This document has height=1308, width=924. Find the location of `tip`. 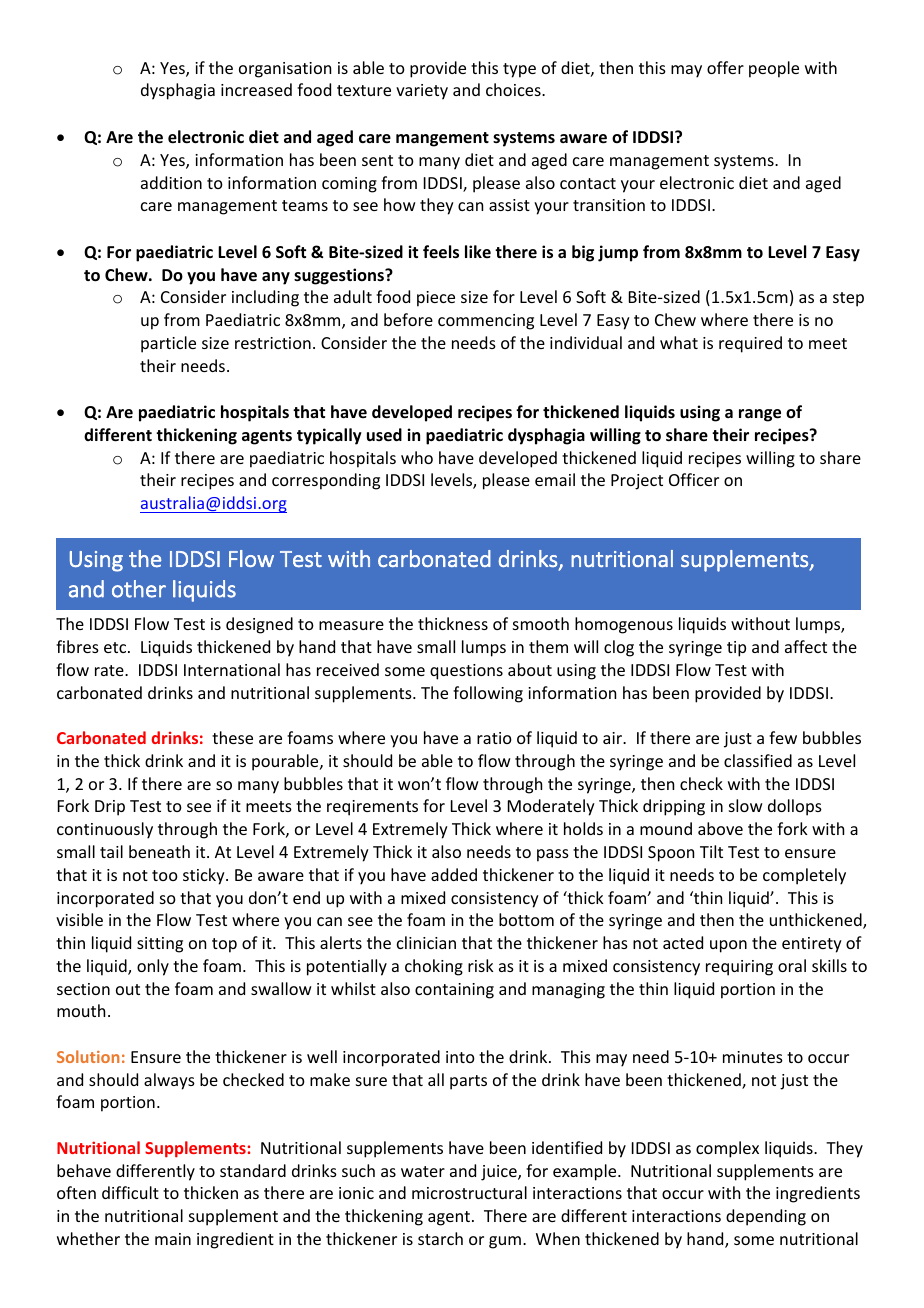

tip is located at coordinates (736, 649).
